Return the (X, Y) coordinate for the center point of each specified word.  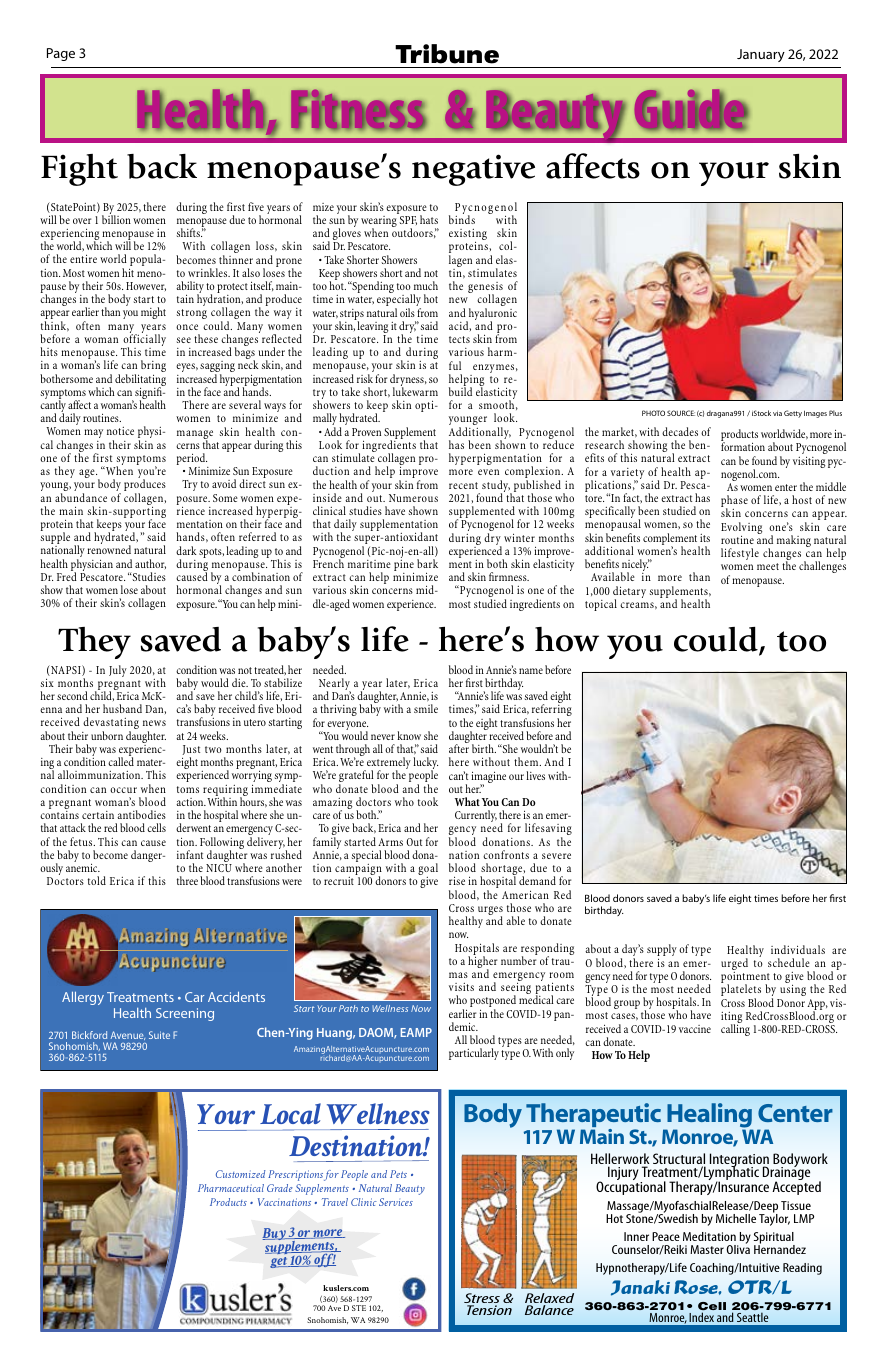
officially (143, 340)
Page (61, 54)
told (97, 880)
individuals (798, 949)
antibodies (141, 814)
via (777, 413)
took (428, 801)
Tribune (447, 54)
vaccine (695, 1029)
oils (407, 312)
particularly (474, 1054)
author (150, 564)
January (761, 55)
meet (768, 566)
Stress (482, 1299)
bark (427, 563)
